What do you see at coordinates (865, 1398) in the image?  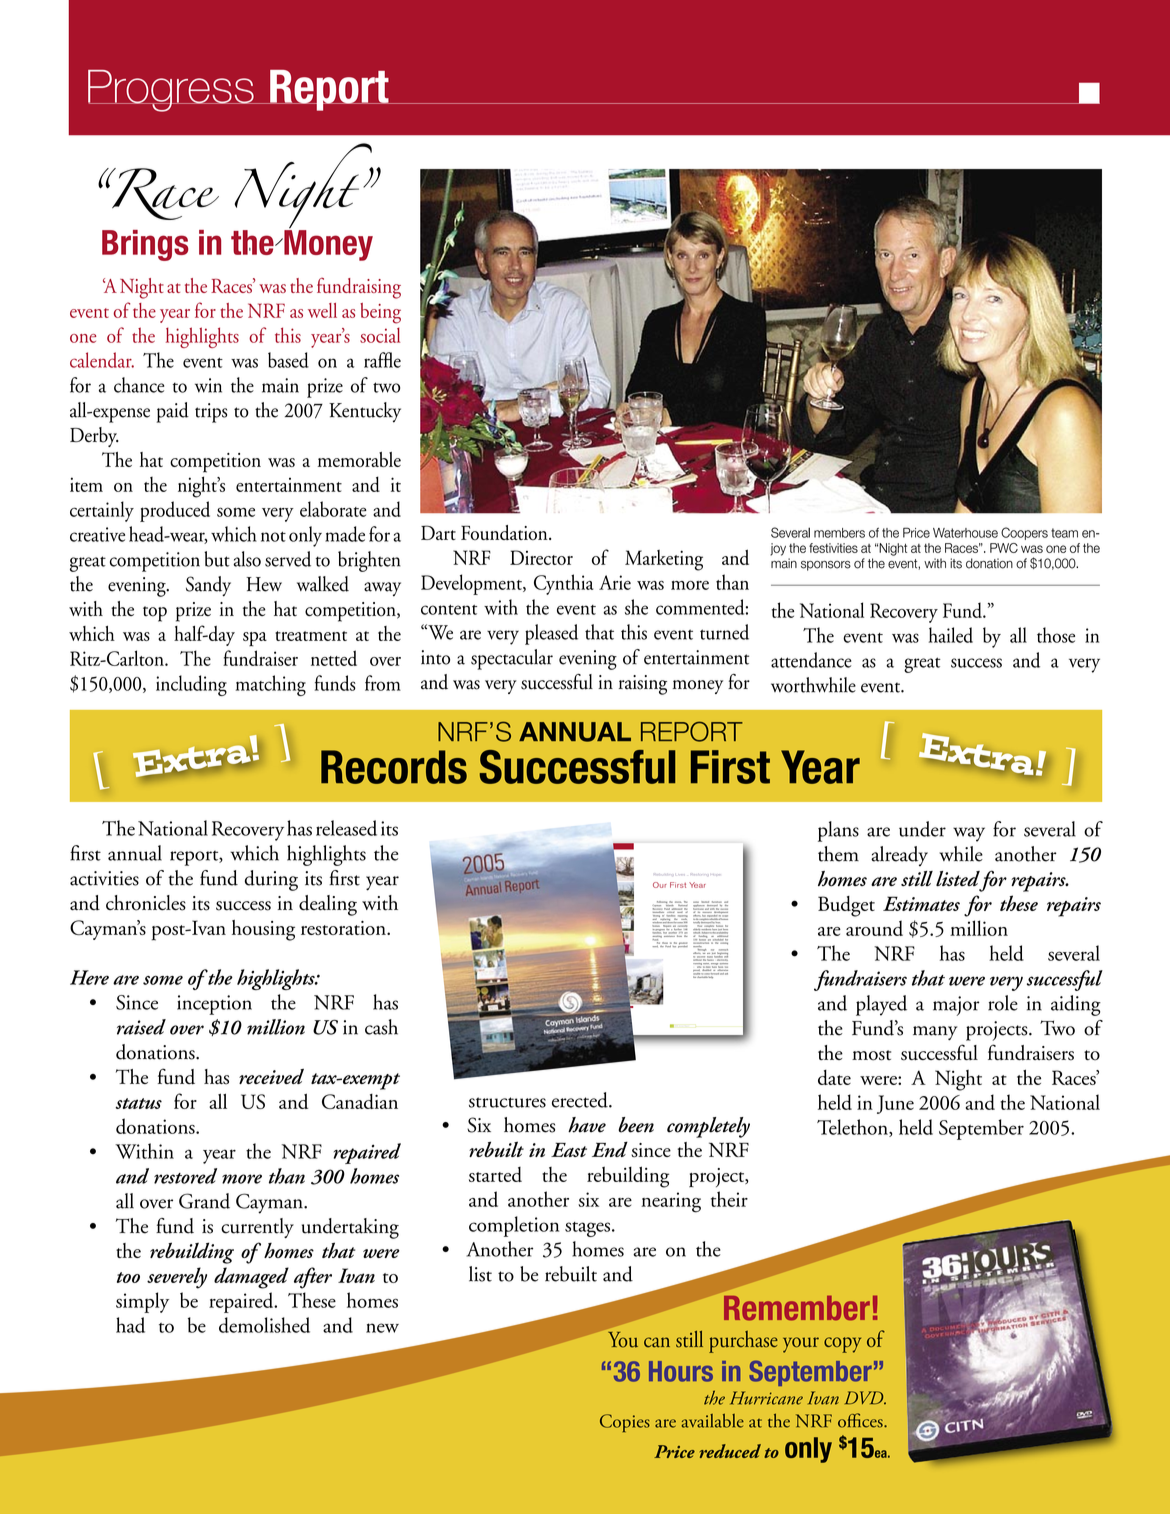 I see `DVD` at bounding box center [865, 1398].
